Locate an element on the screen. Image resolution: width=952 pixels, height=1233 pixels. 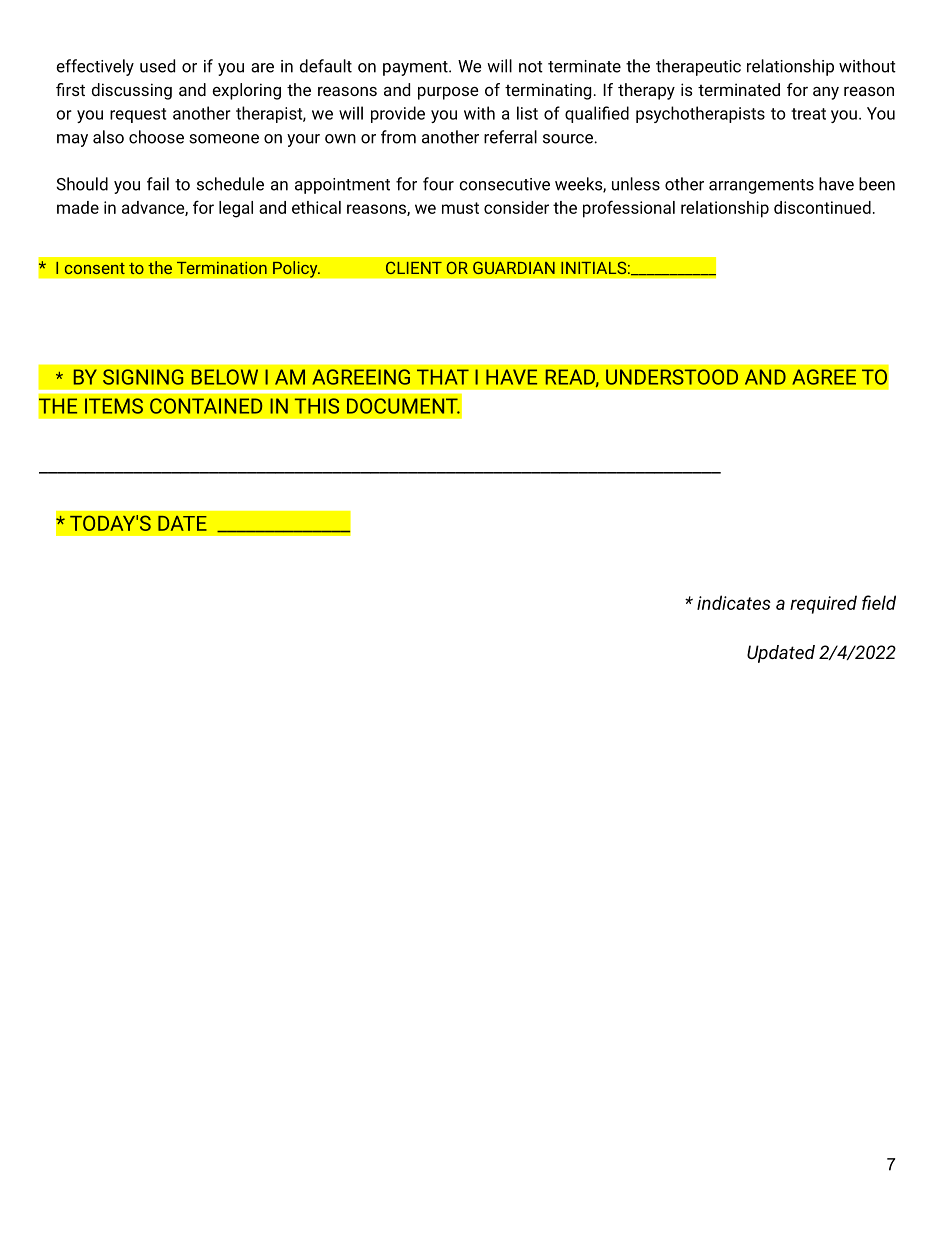
discussing is located at coordinates (132, 91).
